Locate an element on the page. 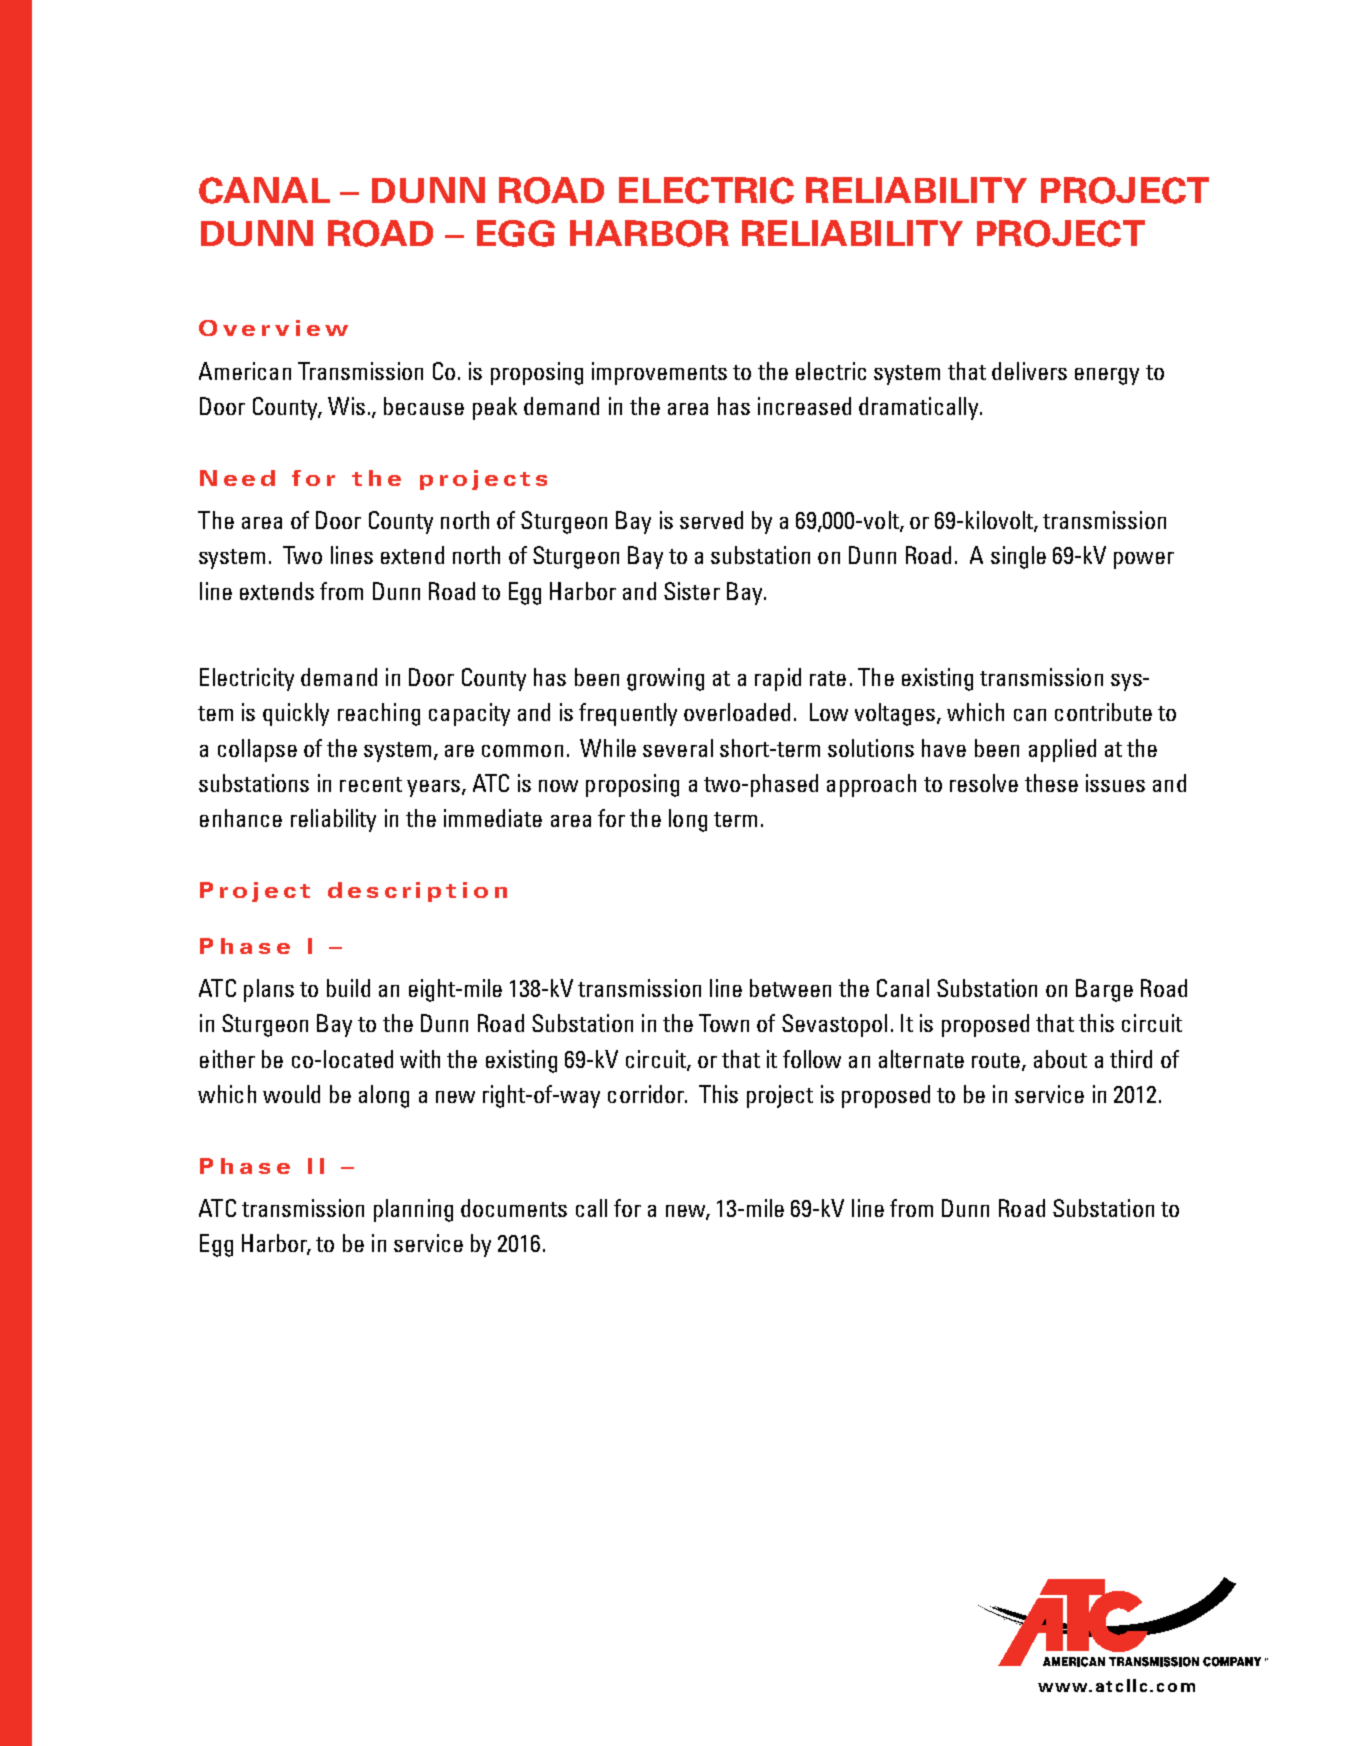  route is located at coordinates (996, 1060).
